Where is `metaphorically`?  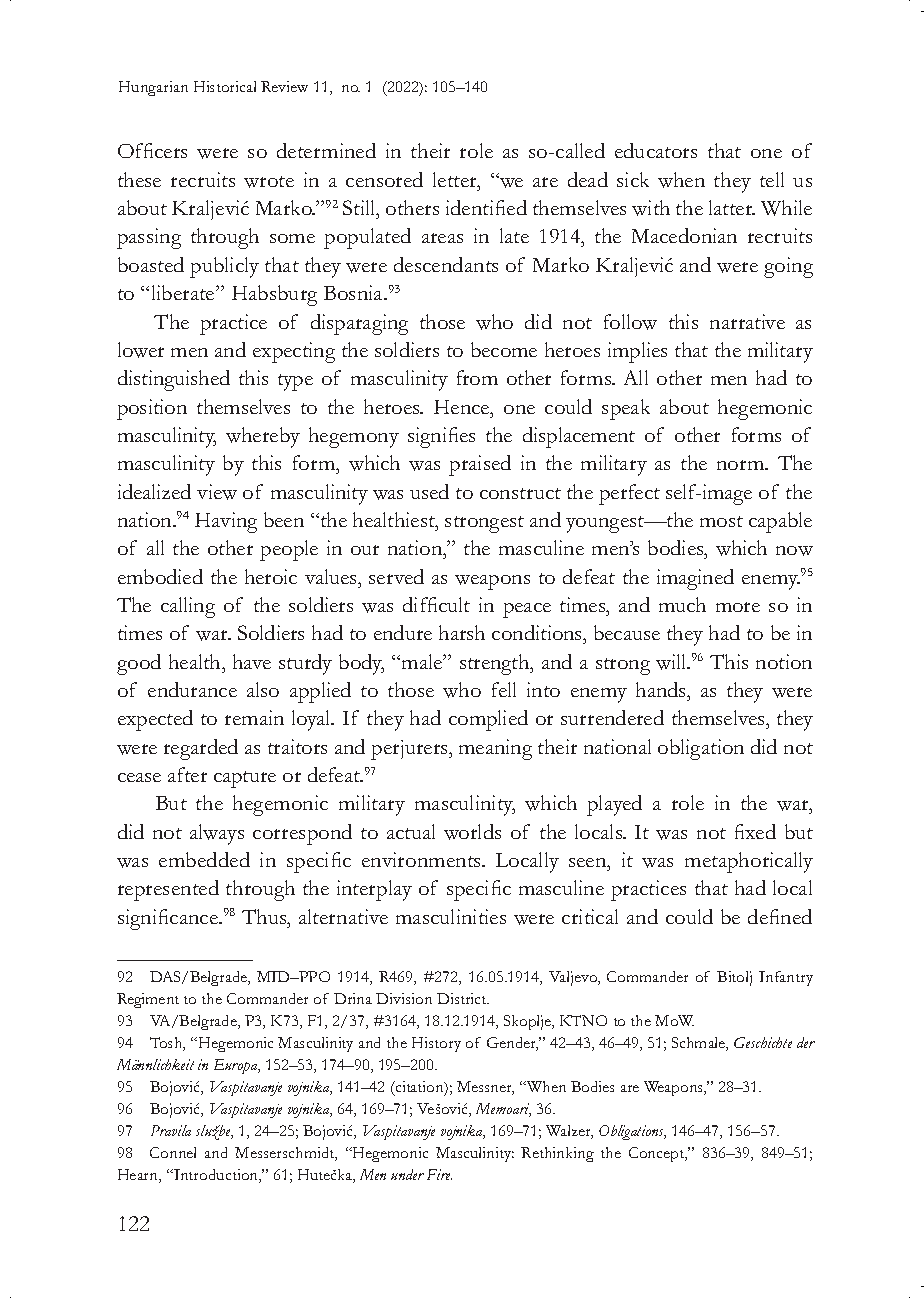
metaphorically is located at coordinates (749, 862).
